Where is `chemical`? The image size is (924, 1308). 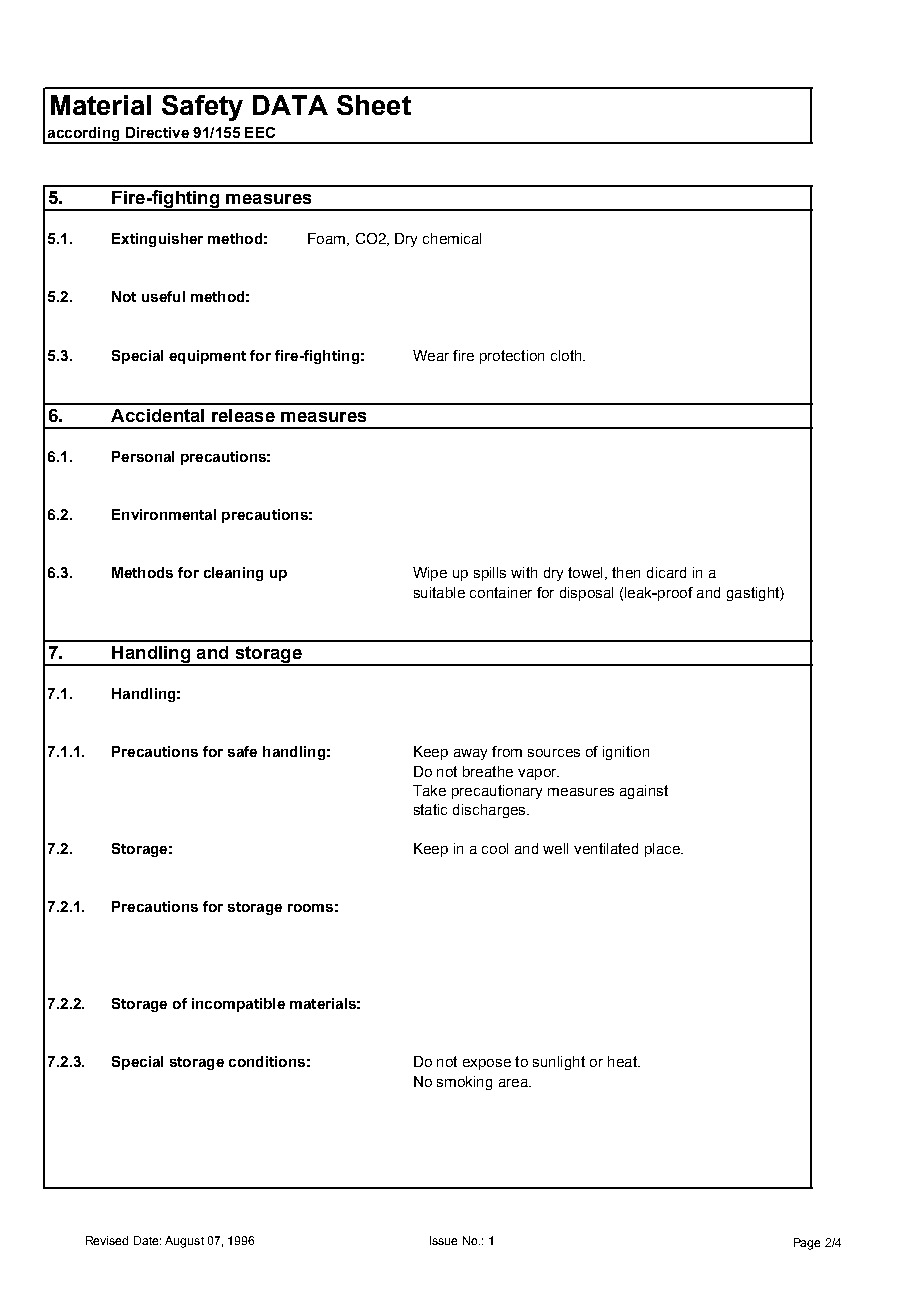
chemical is located at coordinates (452, 238).
